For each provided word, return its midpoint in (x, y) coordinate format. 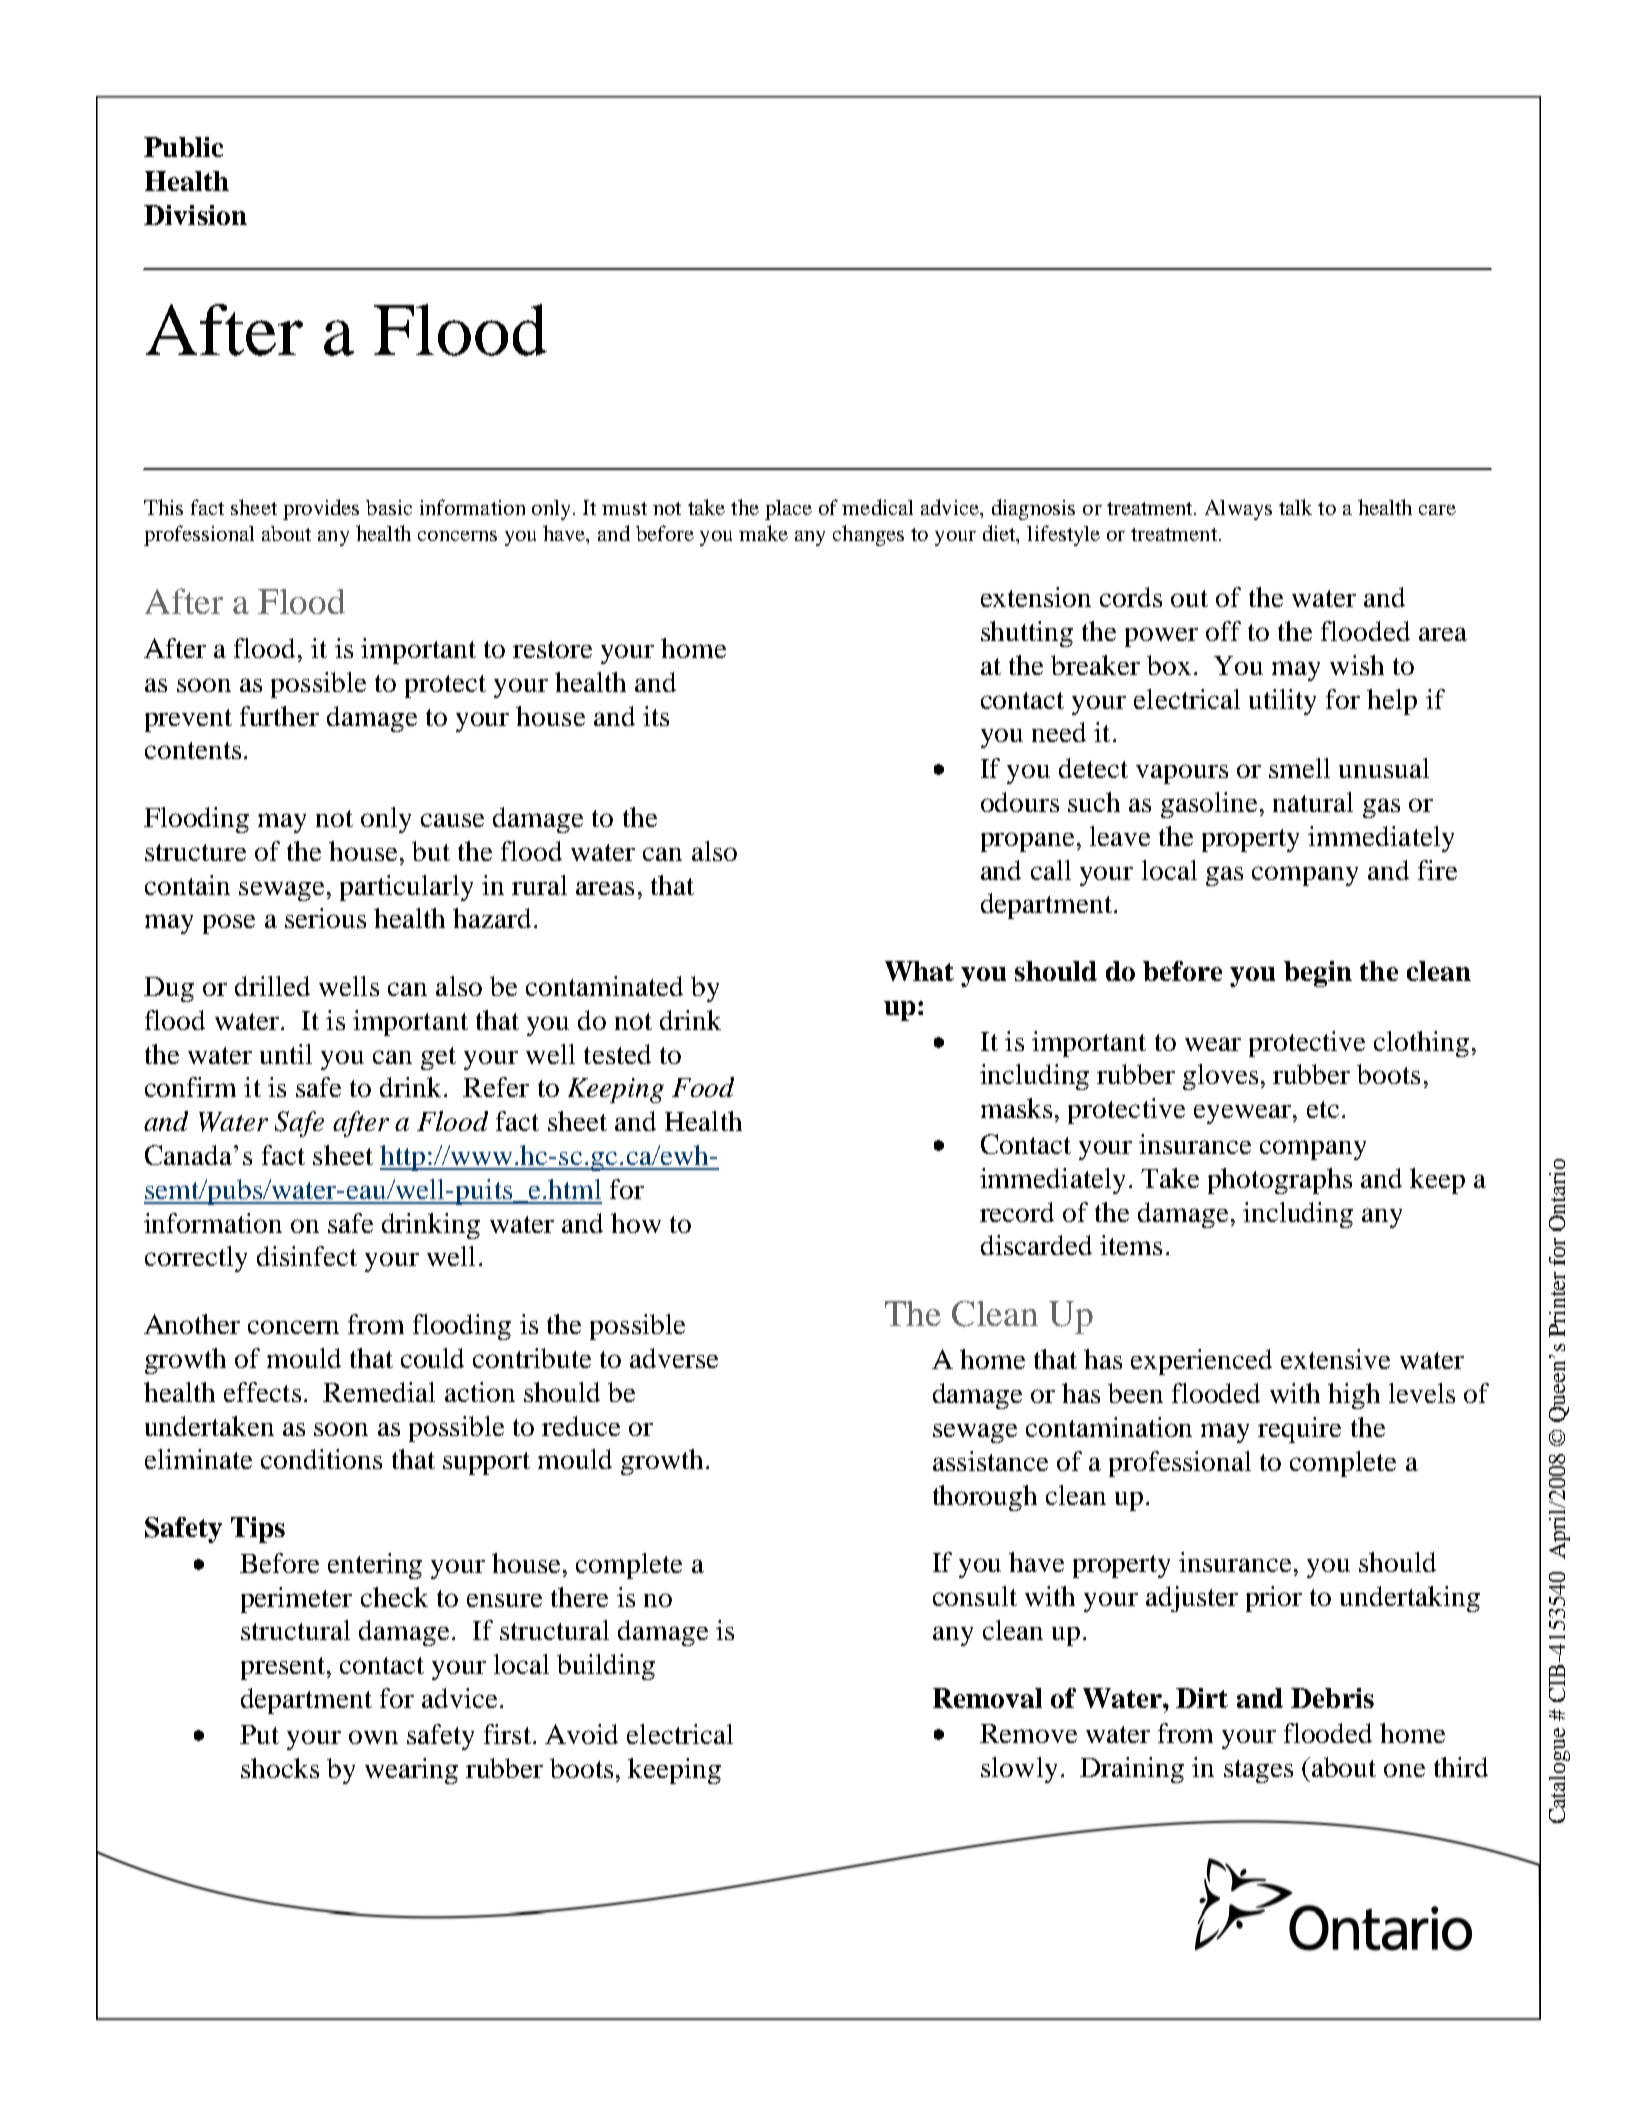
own (373, 1737)
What (919, 971)
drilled (272, 986)
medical (877, 507)
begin (1318, 974)
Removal (987, 1698)
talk (1295, 507)
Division (195, 215)
